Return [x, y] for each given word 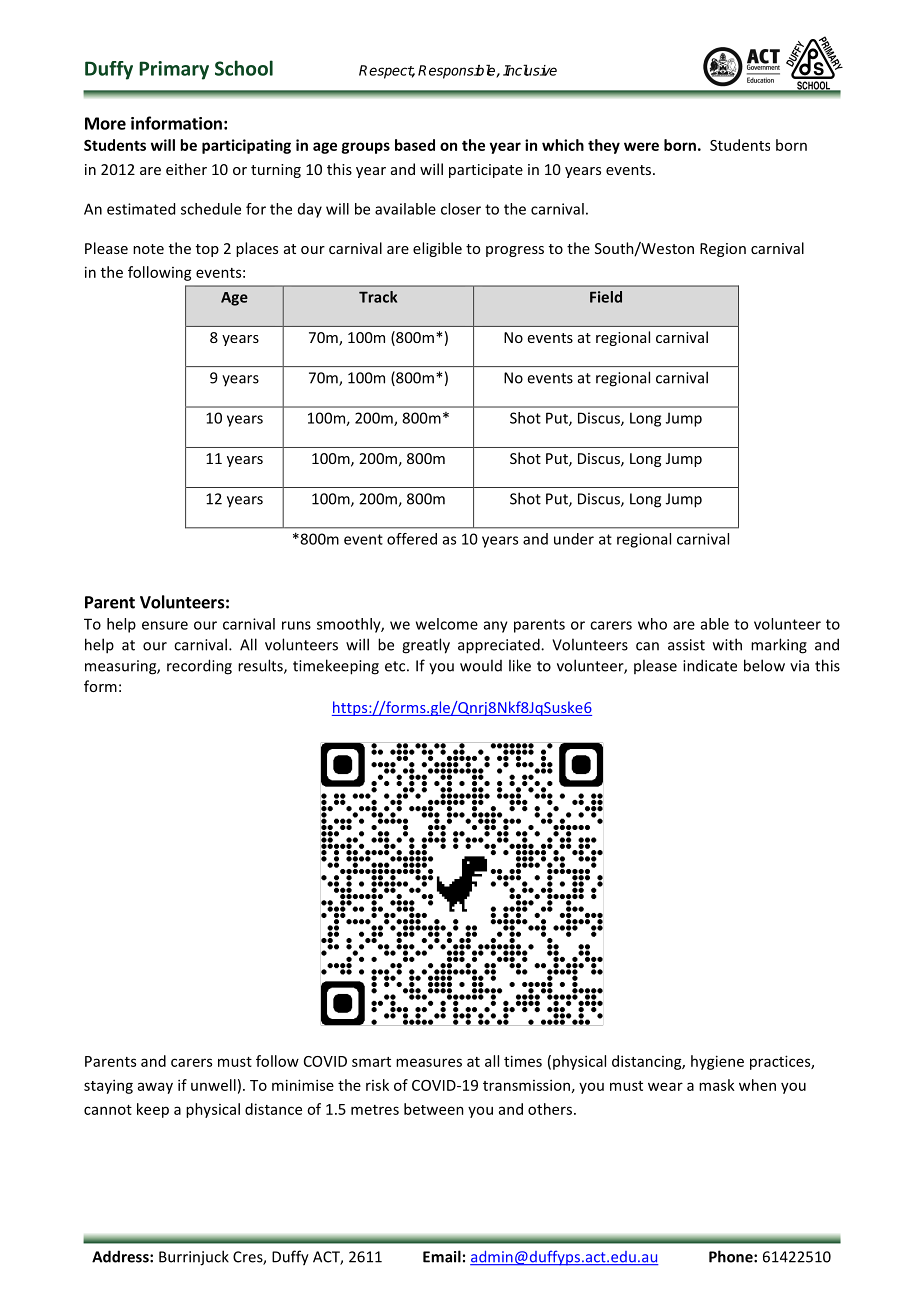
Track [378, 297]
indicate [710, 665]
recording [199, 667]
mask [717, 1085]
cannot [108, 1110]
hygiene [717, 1062]
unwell [213, 1085]
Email [442, 1256]
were [641, 146]
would [481, 665]
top [207, 250]
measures [429, 1062]
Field [606, 297]
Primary [174, 70]
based [415, 145]
